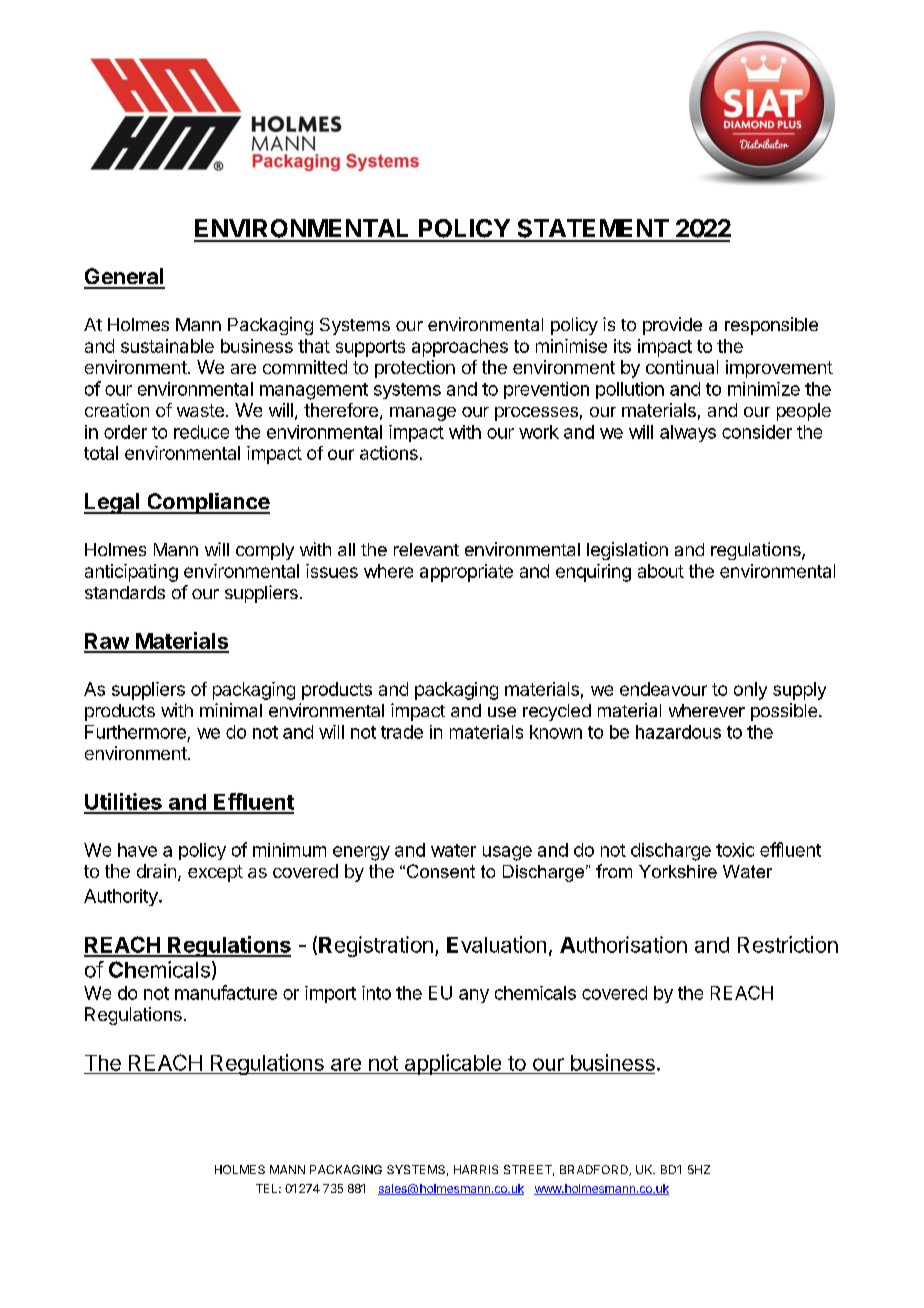 The height and width of the document is (1308, 924). I want to click on continual, so click(682, 367).
